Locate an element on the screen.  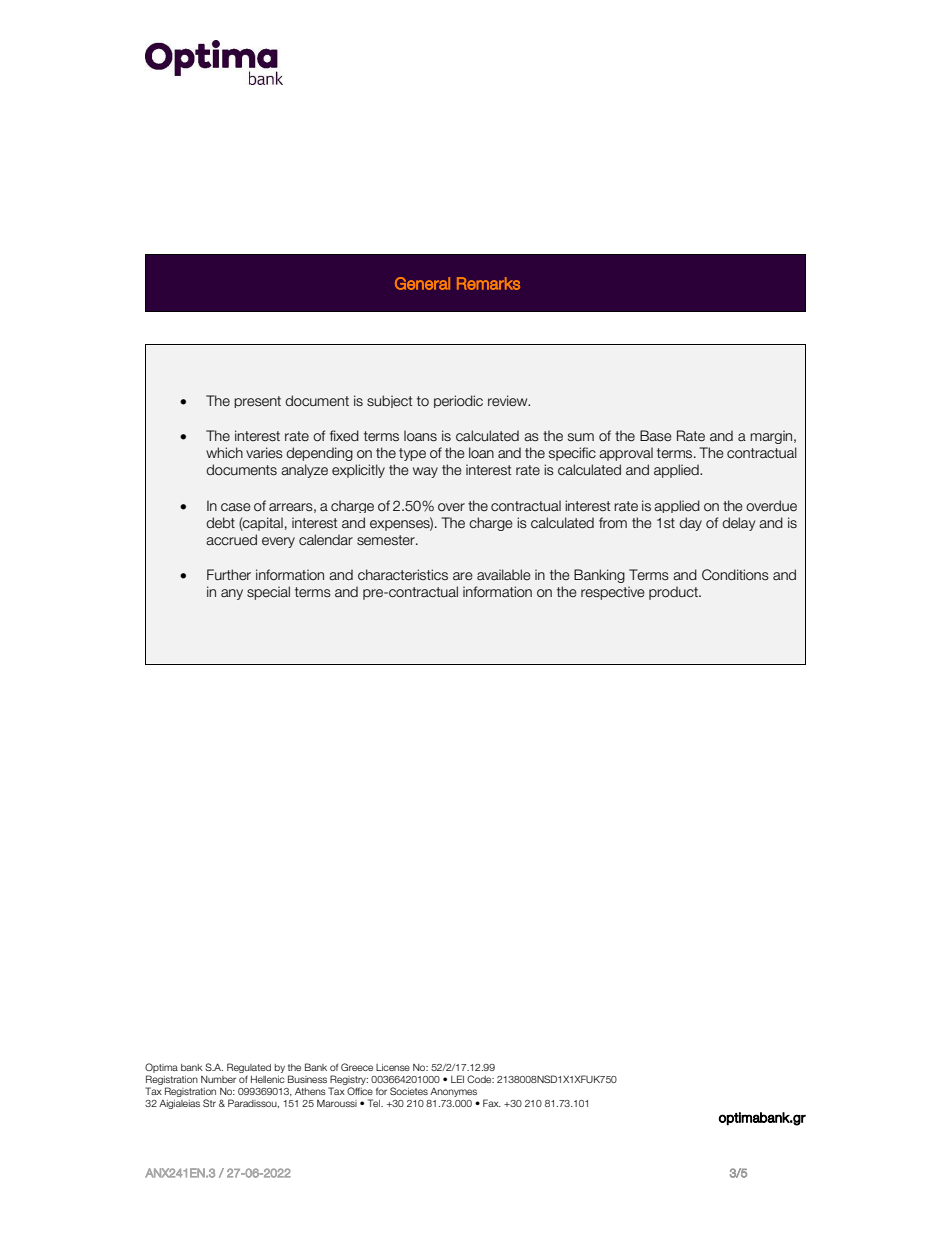
Base is located at coordinates (656, 436).
